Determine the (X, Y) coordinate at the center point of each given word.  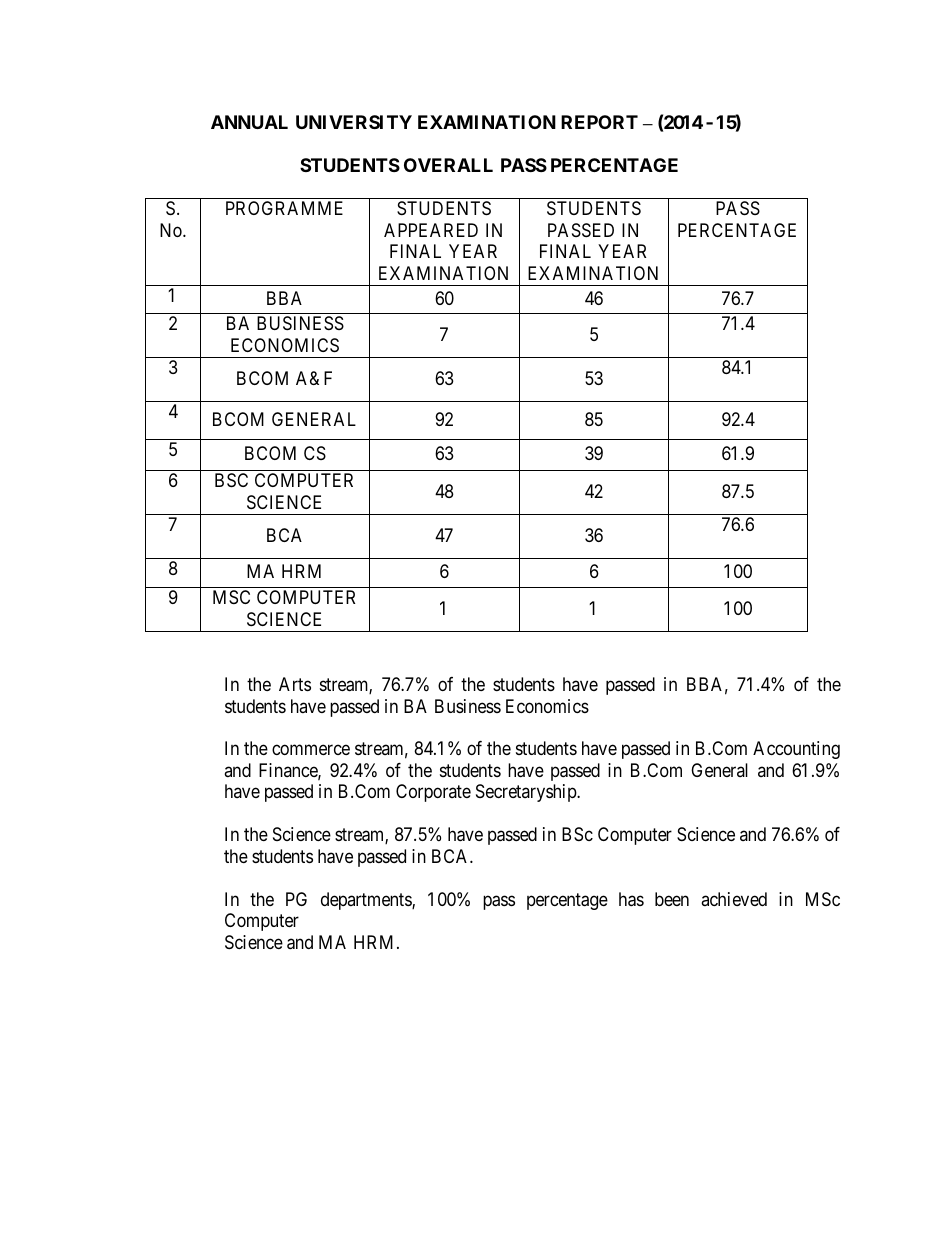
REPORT (599, 122)
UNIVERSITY (354, 122)
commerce (311, 750)
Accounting (796, 750)
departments (367, 901)
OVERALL (448, 165)
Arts (295, 684)
